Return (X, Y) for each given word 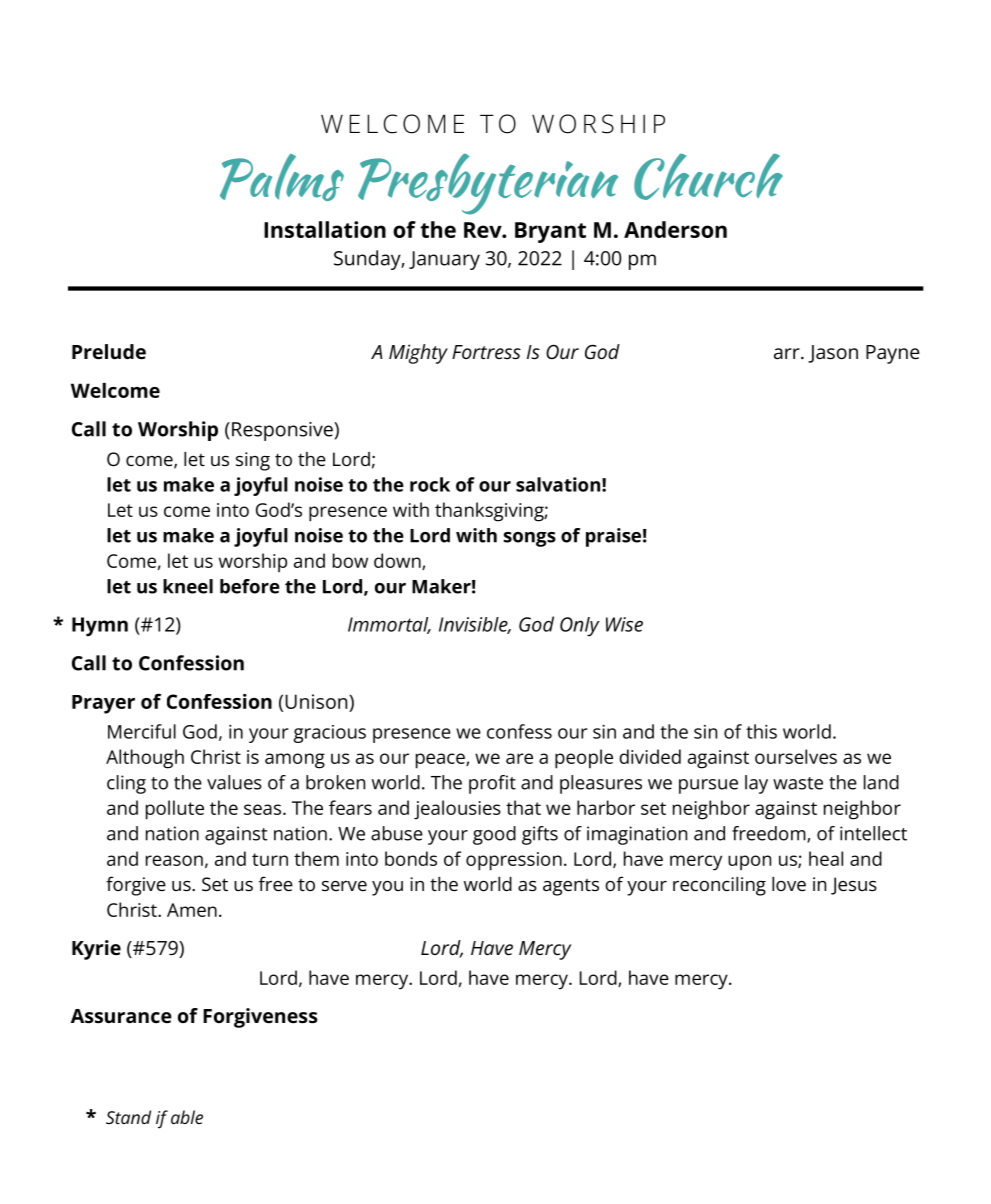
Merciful (142, 731)
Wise (624, 624)
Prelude (109, 351)
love (789, 884)
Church (708, 176)
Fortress (486, 352)
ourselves (796, 756)
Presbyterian (488, 184)
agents (571, 887)
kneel (188, 586)
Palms (282, 177)
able (187, 1117)
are (519, 758)
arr (788, 353)
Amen (192, 910)
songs (530, 539)
